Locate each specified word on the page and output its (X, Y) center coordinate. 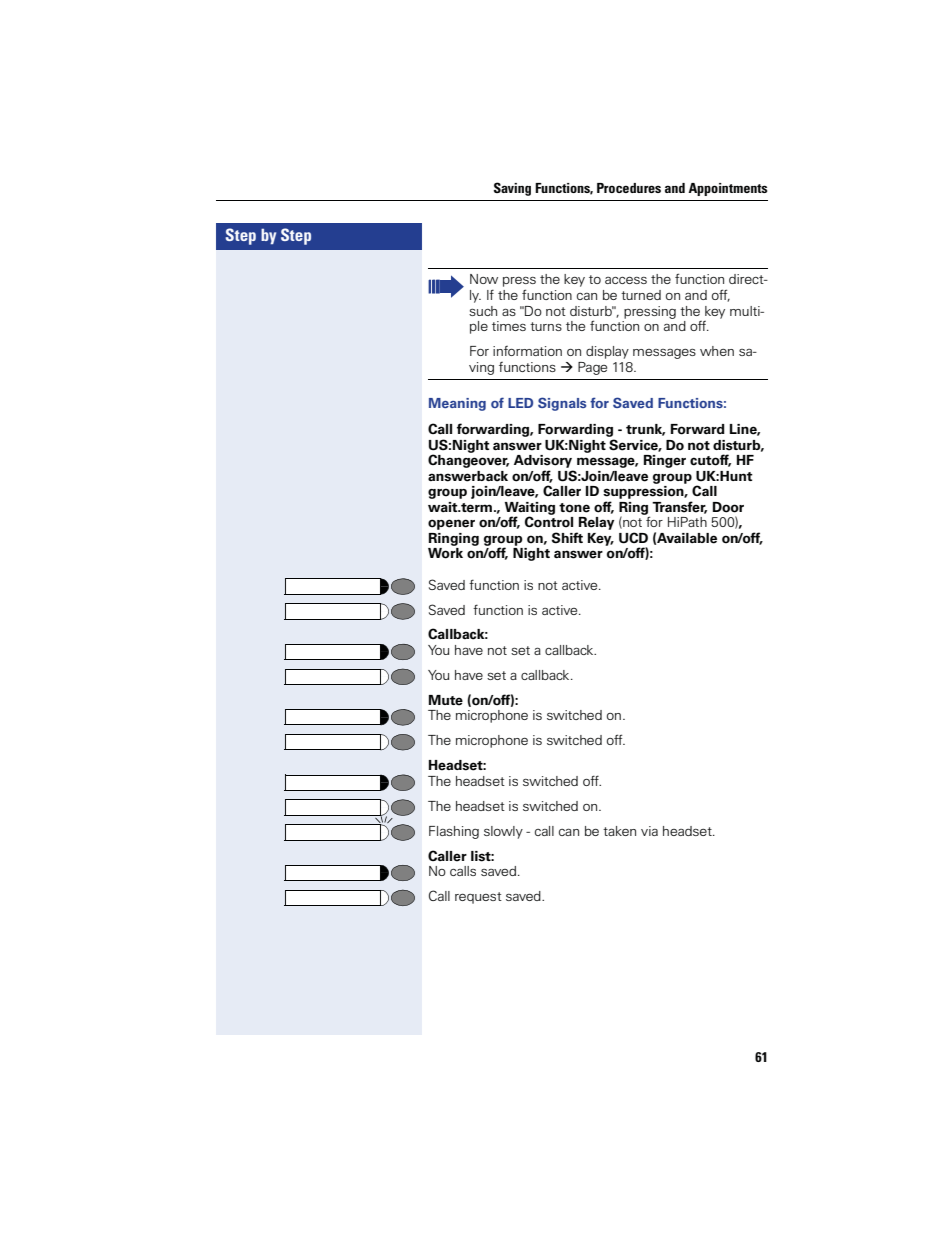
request (478, 898)
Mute (446, 700)
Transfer (679, 507)
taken (619, 831)
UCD (633, 538)
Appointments (727, 189)
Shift (567, 538)
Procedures (629, 188)
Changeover (468, 460)
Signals (562, 404)
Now (484, 279)
